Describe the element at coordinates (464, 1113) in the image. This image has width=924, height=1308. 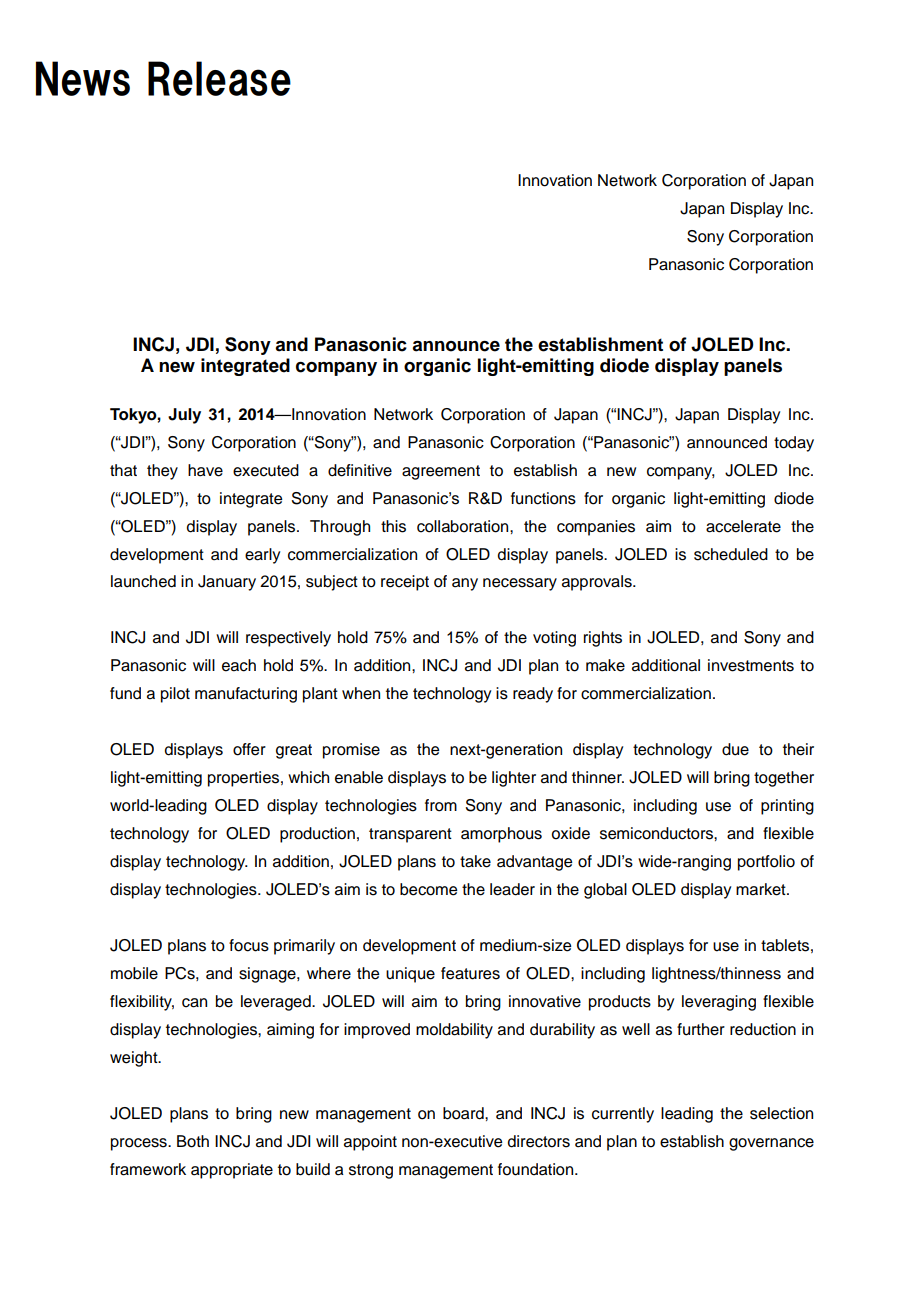
I see `board` at that location.
